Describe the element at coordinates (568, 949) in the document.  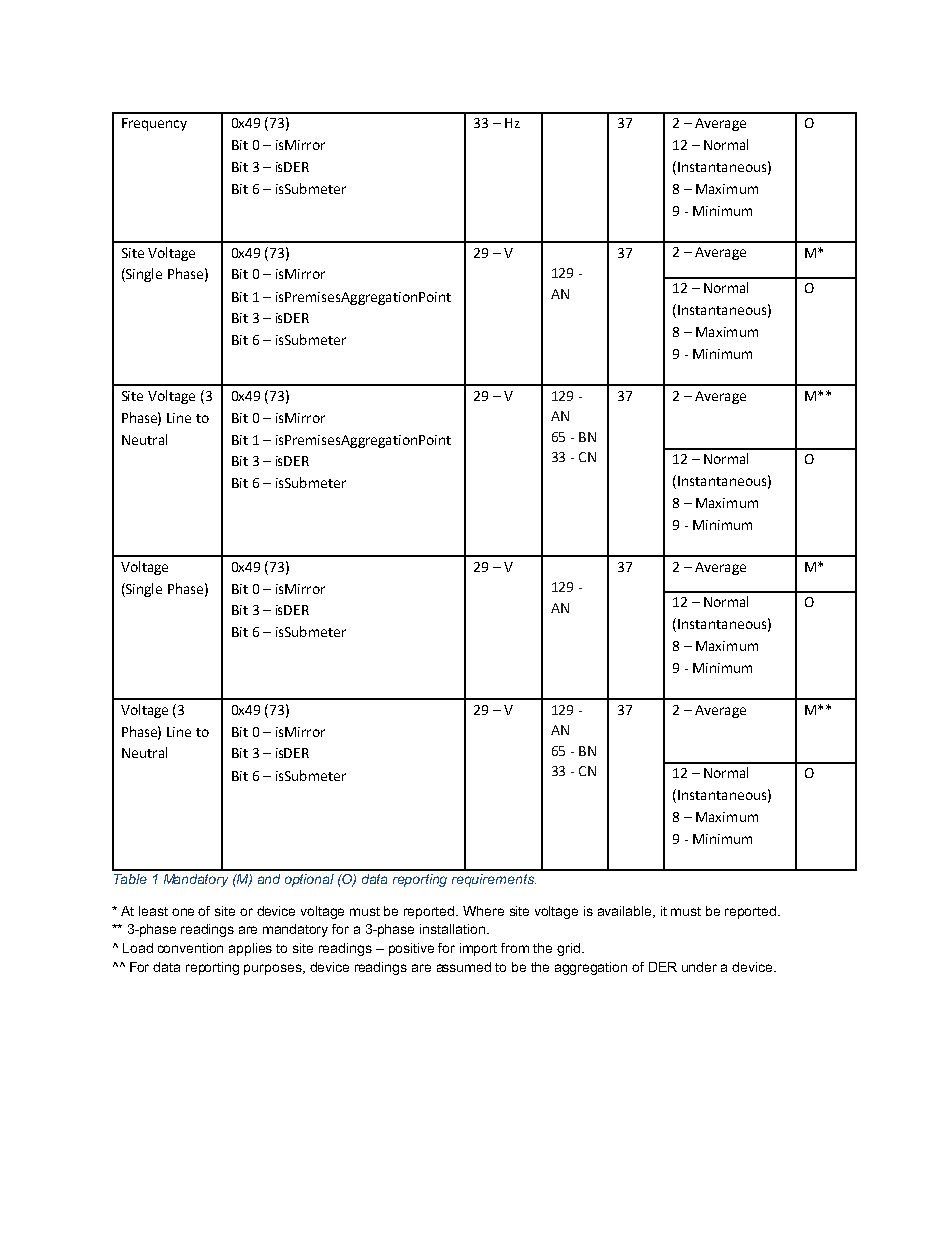
I see `grid` at that location.
